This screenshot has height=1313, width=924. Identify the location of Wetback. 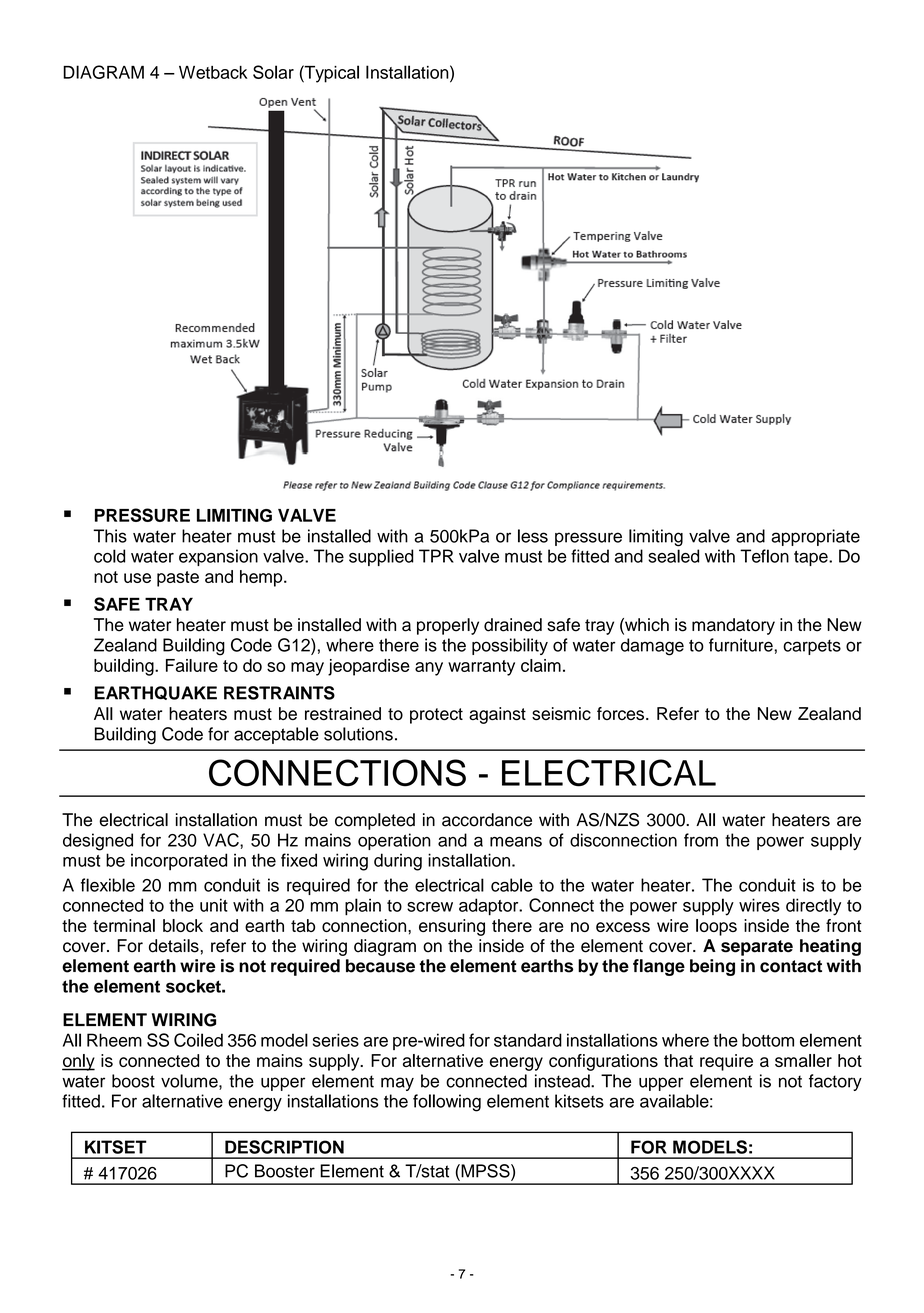
(213, 72).
